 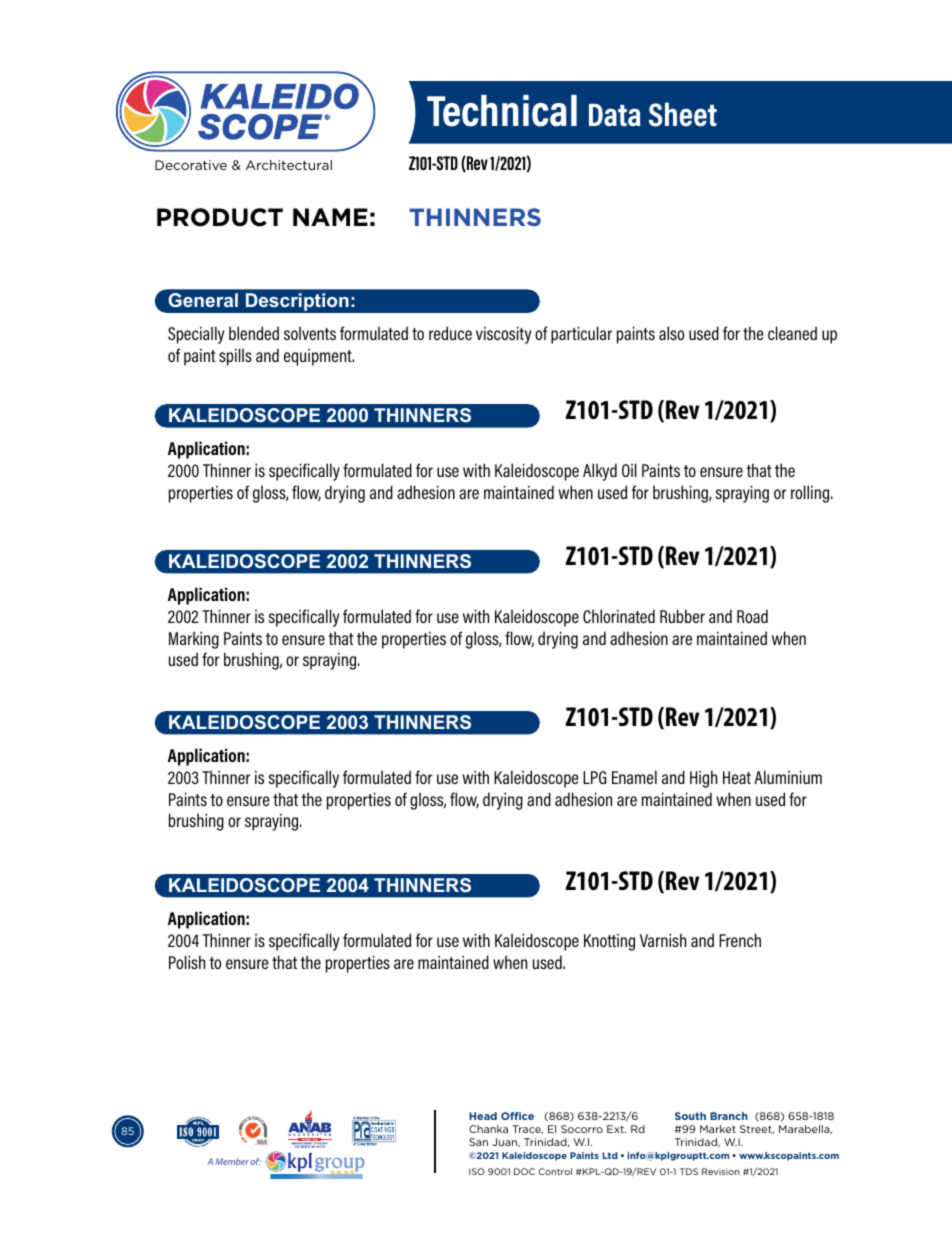 I want to click on LPG, so click(x=595, y=777).
